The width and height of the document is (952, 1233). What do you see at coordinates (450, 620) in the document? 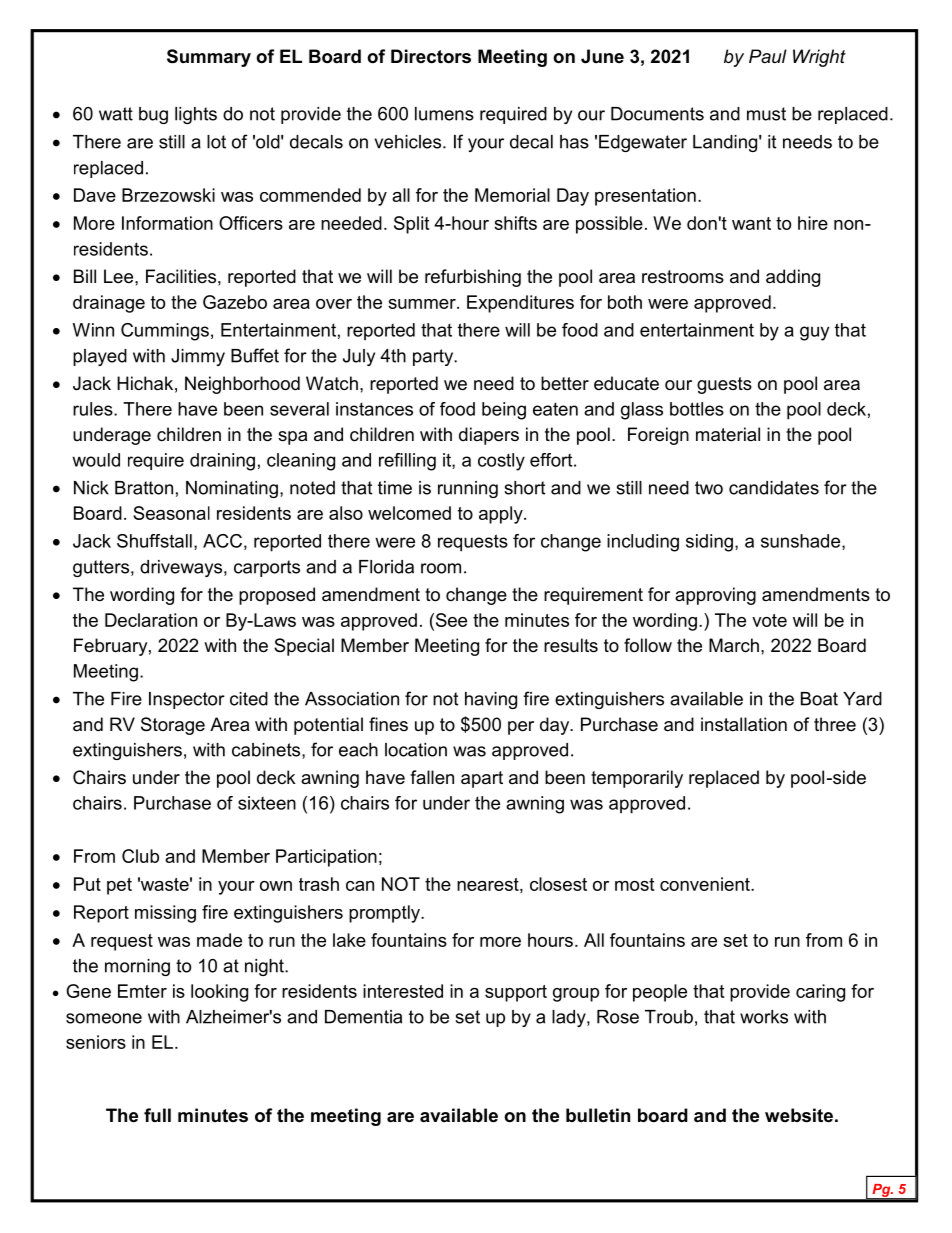
I see `See` at bounding box center [450, 620].
